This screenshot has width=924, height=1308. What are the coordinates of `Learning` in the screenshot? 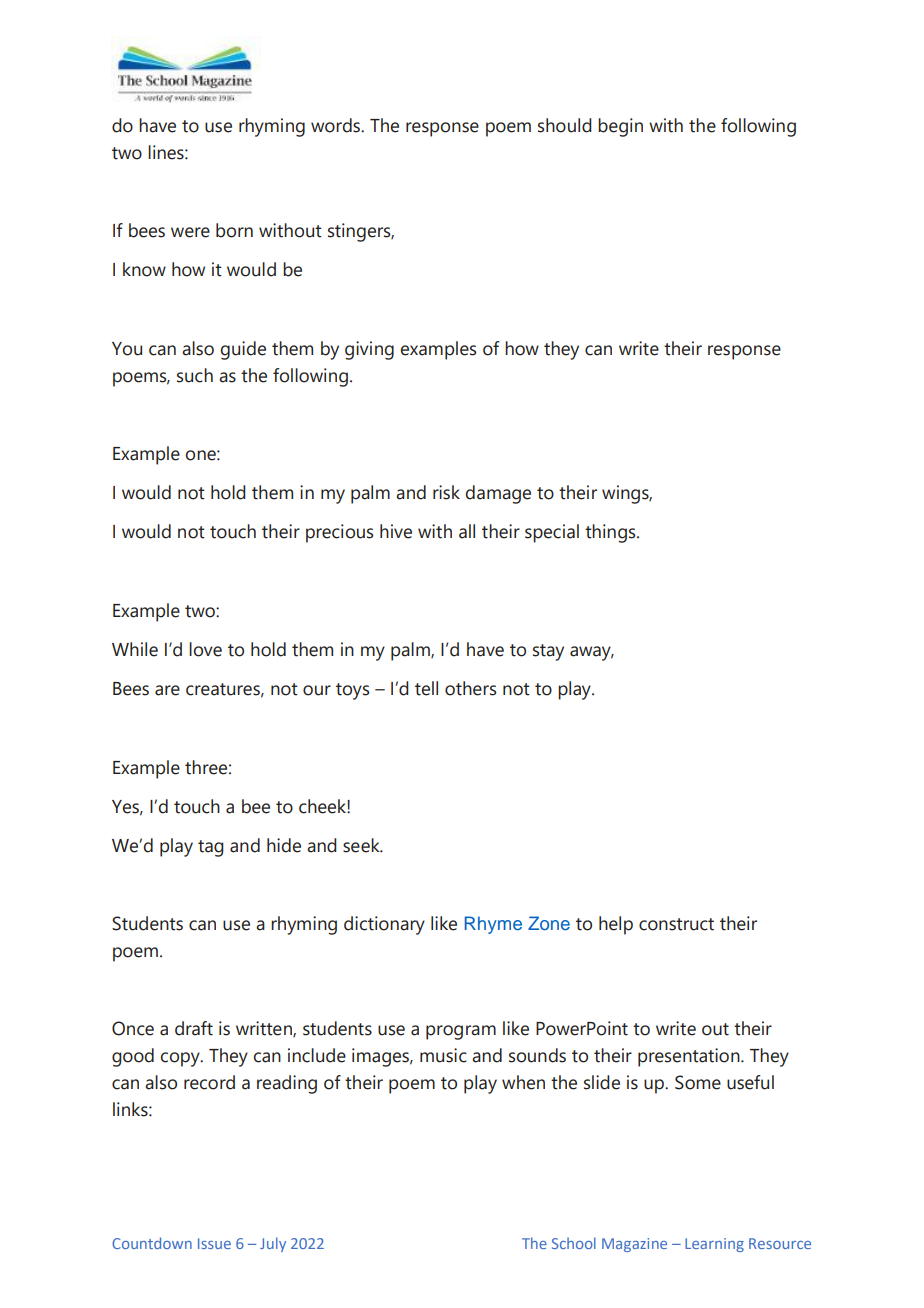 It's located at (714, 1245).
